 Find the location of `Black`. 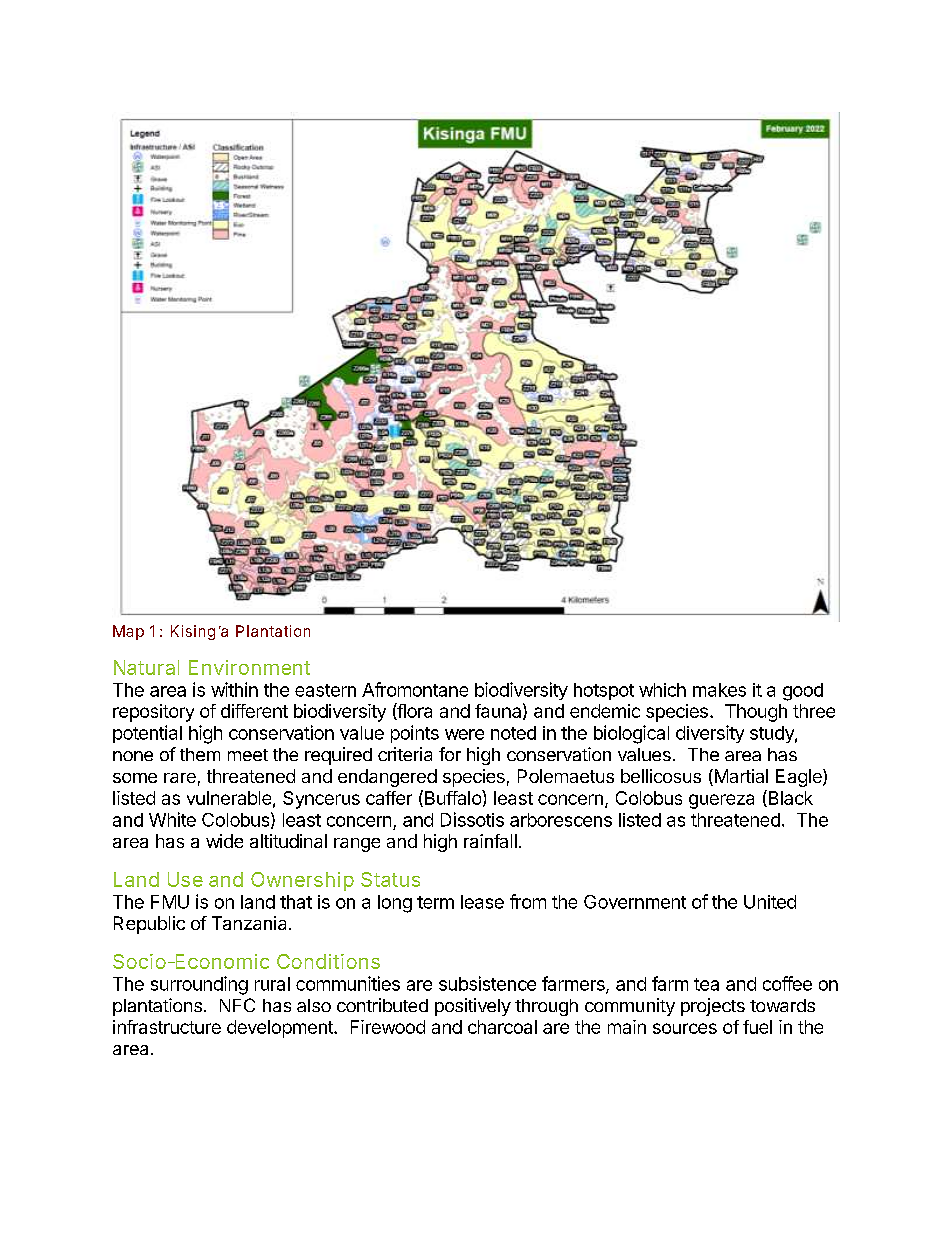

Black is located at coordinates (789, 798).
